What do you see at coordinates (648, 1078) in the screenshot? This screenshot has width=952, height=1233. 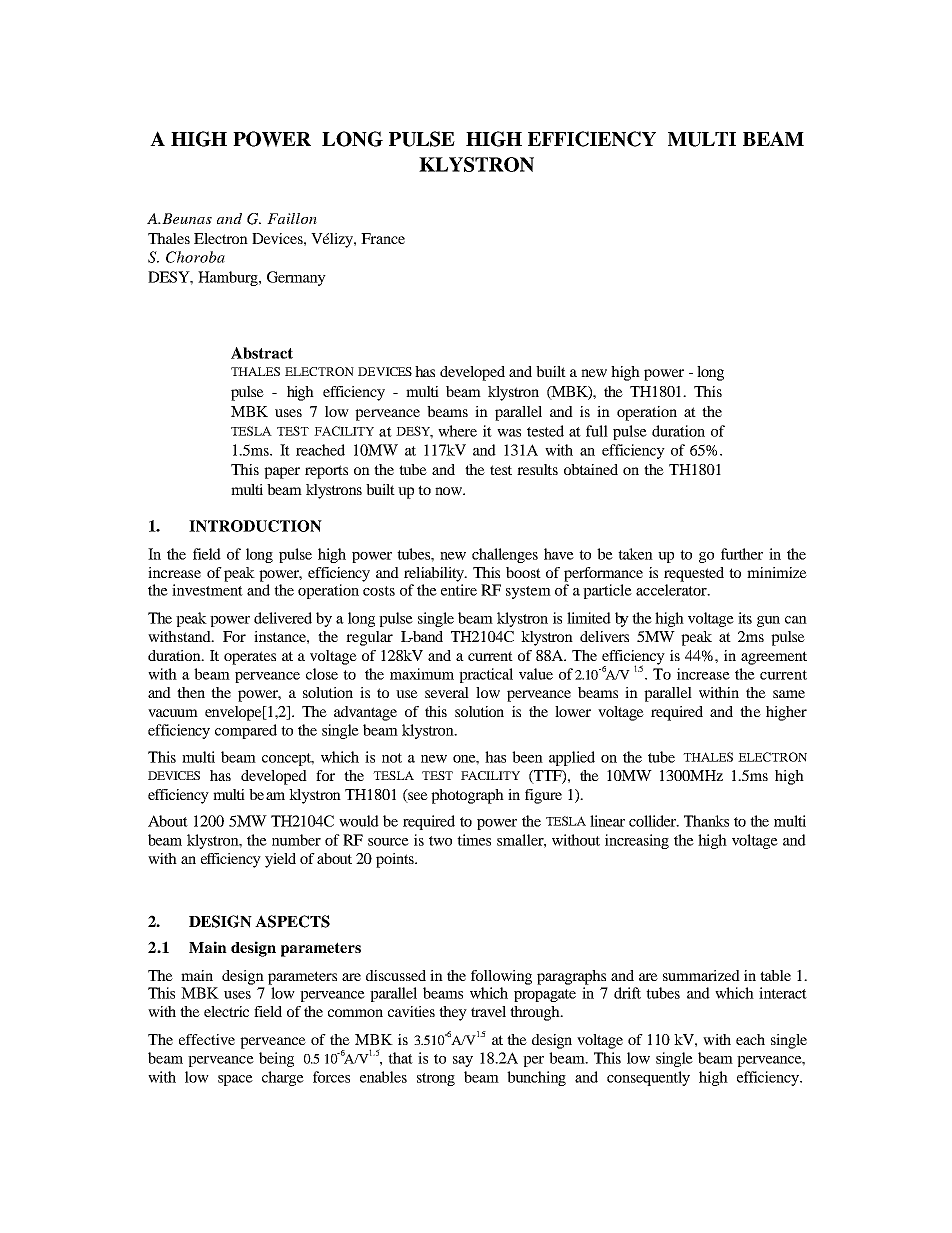 I see `consequently` at bounding box center [648, 1078].
